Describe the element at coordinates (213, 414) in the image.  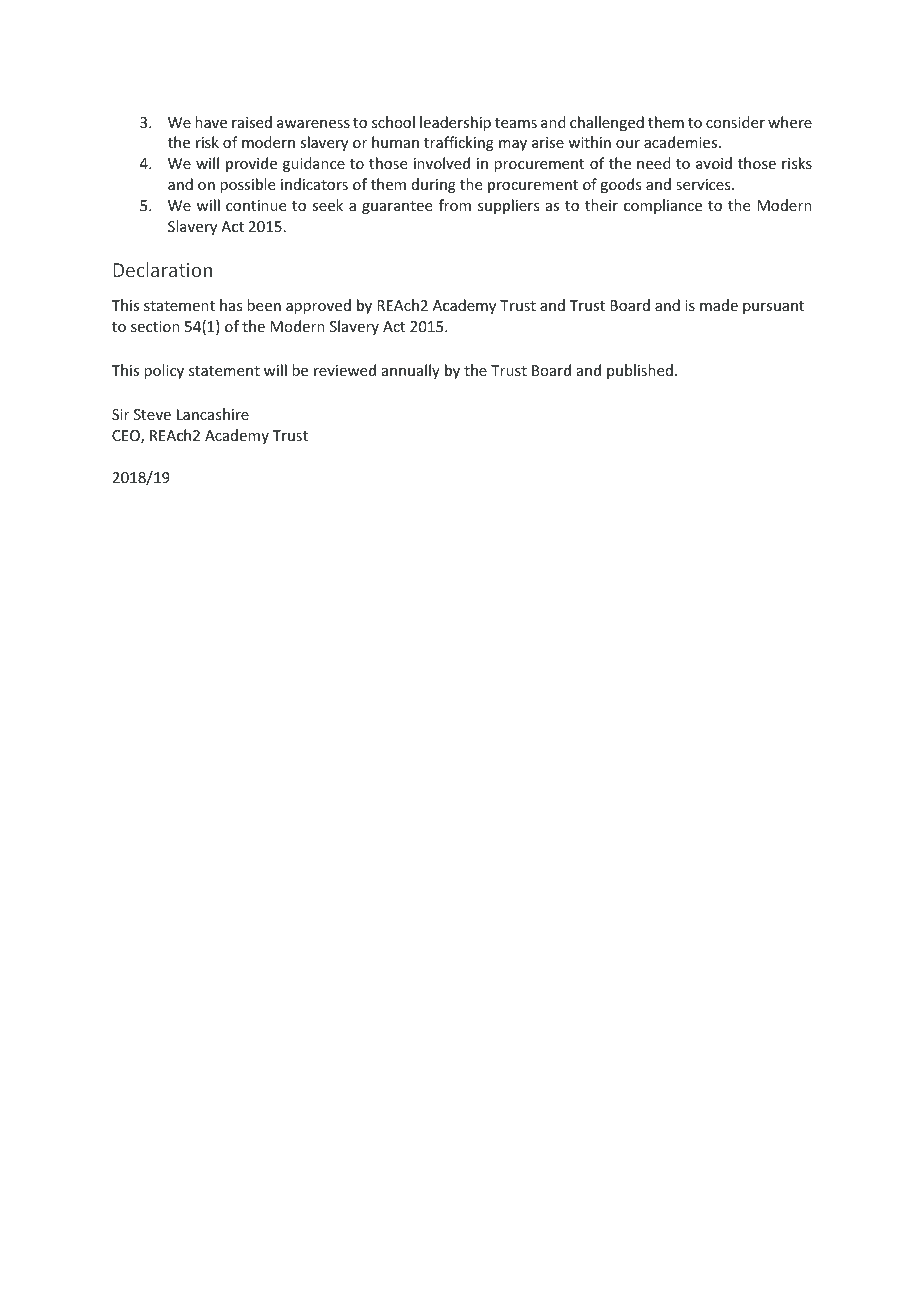
I see `Lancashire` at that location.
